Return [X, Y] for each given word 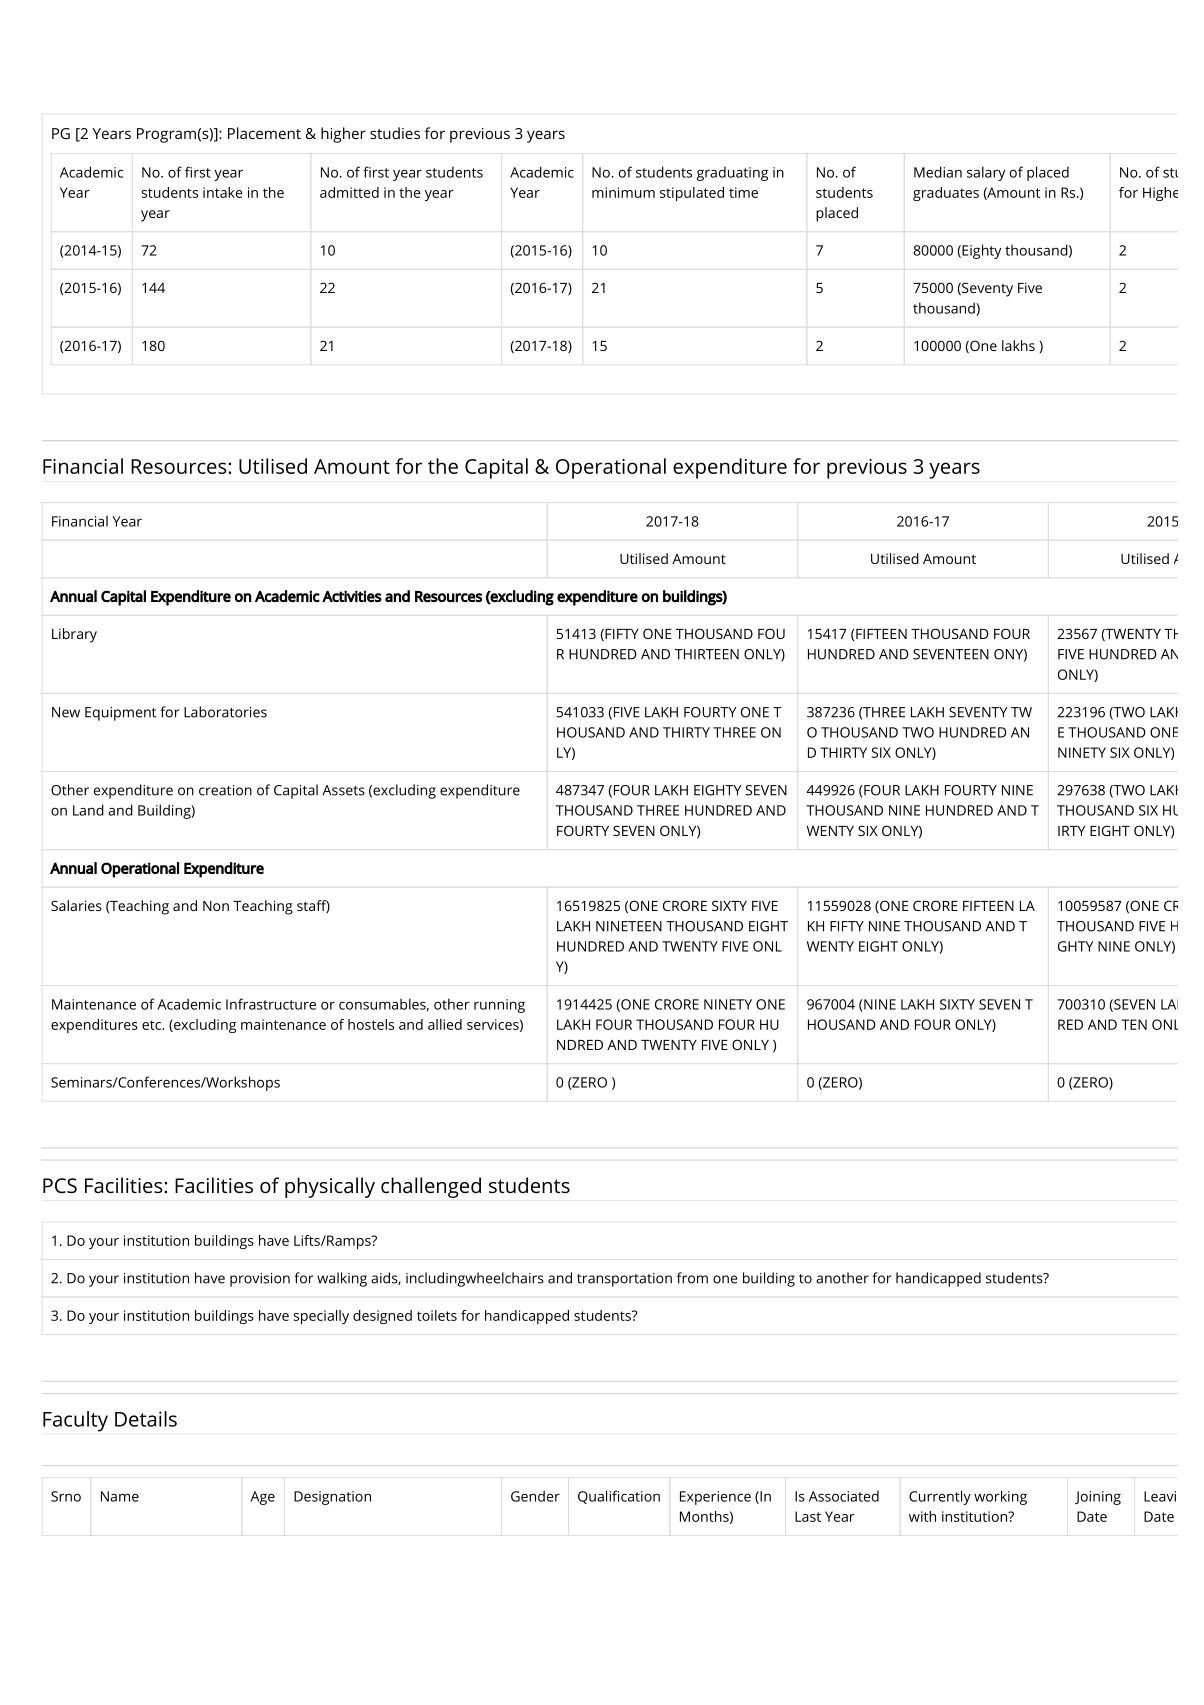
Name [120, 1496]
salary [986, 173]
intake [223, 192]
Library [74, 635]
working [1000, 1497]
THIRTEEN [707, 654]
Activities [352, 596]
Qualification [619, 1497]
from [692, 1278]
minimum [623, 192]
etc [152, 1025]
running [499, 1006]
